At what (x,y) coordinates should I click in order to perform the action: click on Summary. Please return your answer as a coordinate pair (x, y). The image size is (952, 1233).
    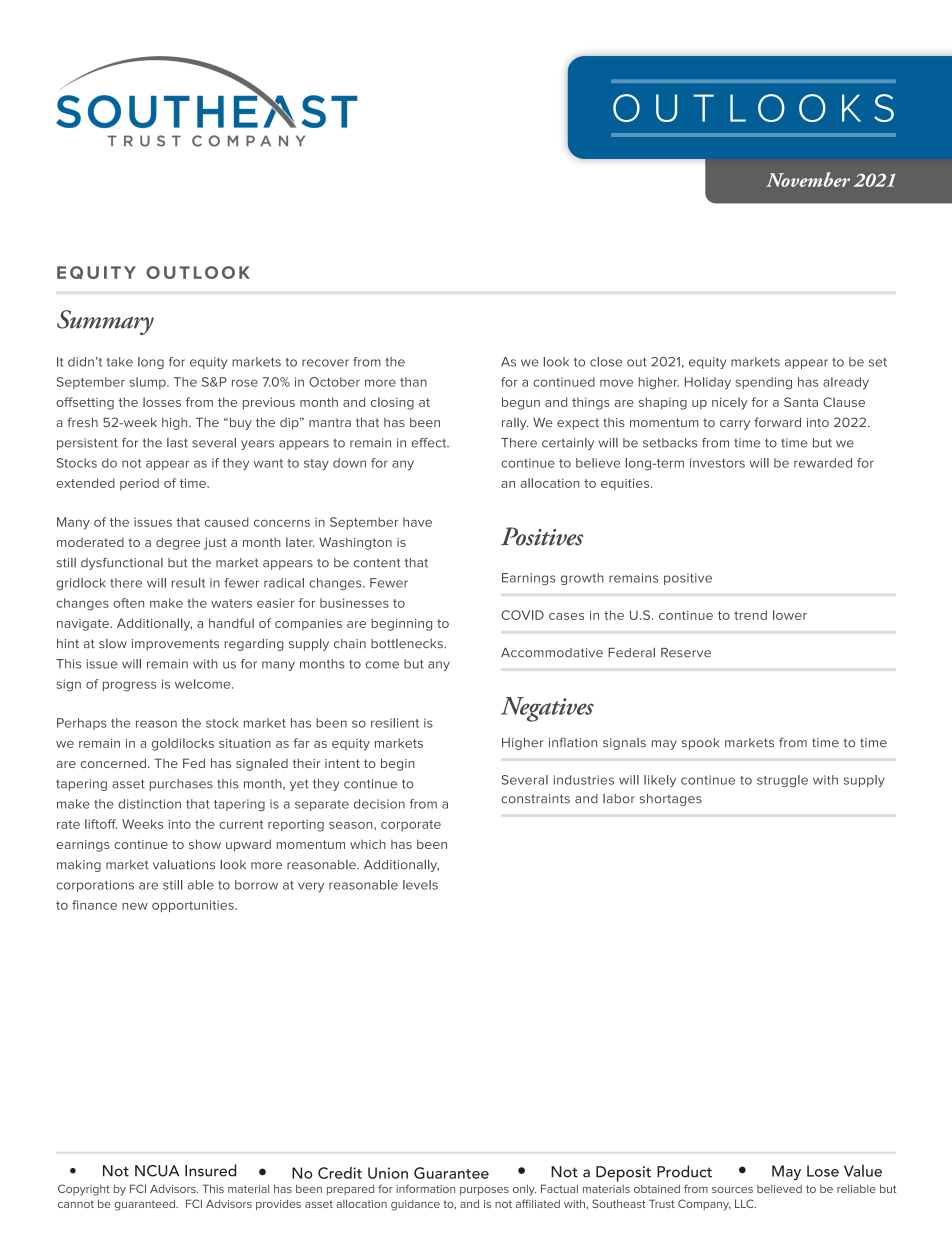
    Looking at the image, I should click on (105, 322).
